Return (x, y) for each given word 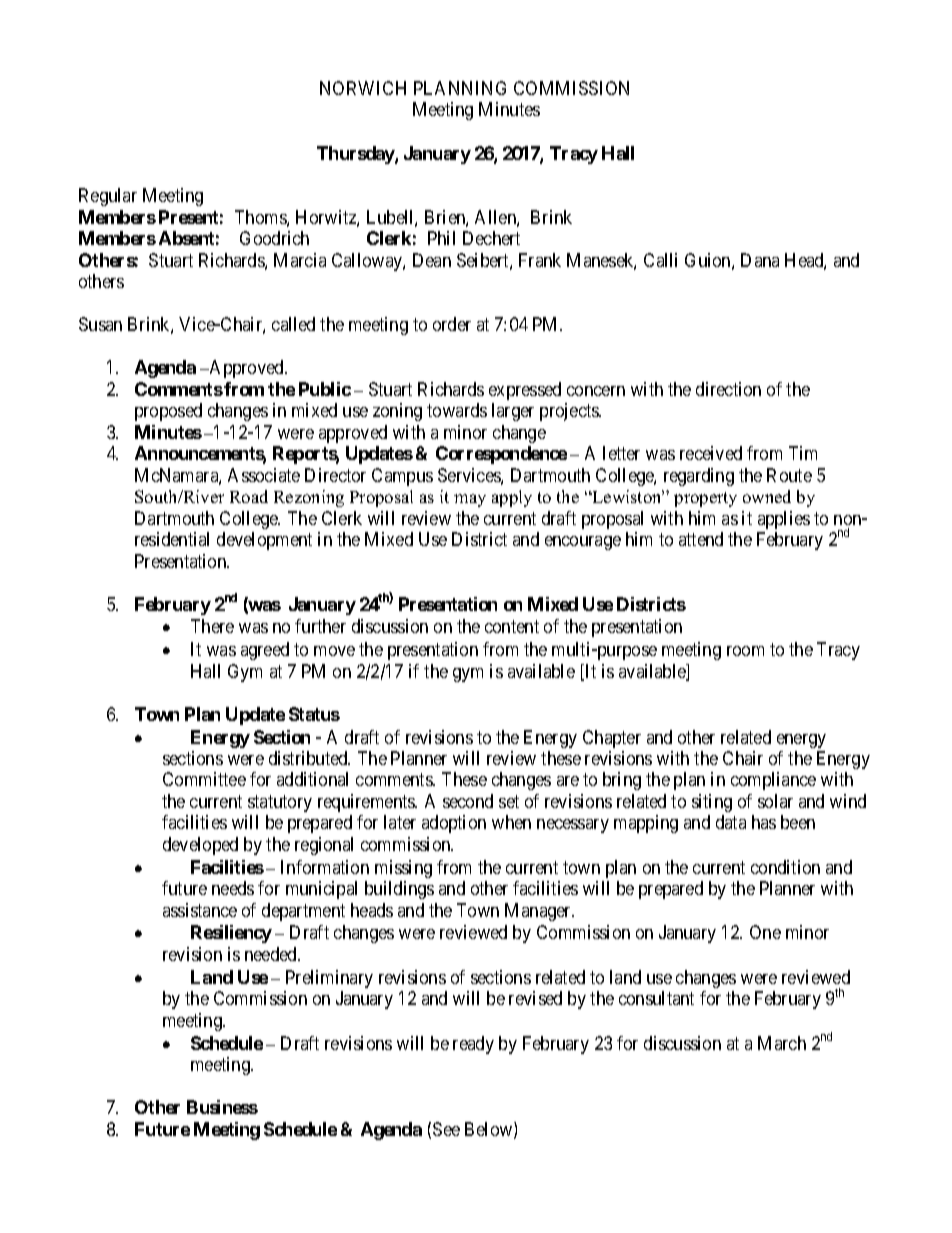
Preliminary (329, 979)
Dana (760, 260)
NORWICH (363, 88)
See (446, 1129)
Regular (108, 197)
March (782, 1043)
